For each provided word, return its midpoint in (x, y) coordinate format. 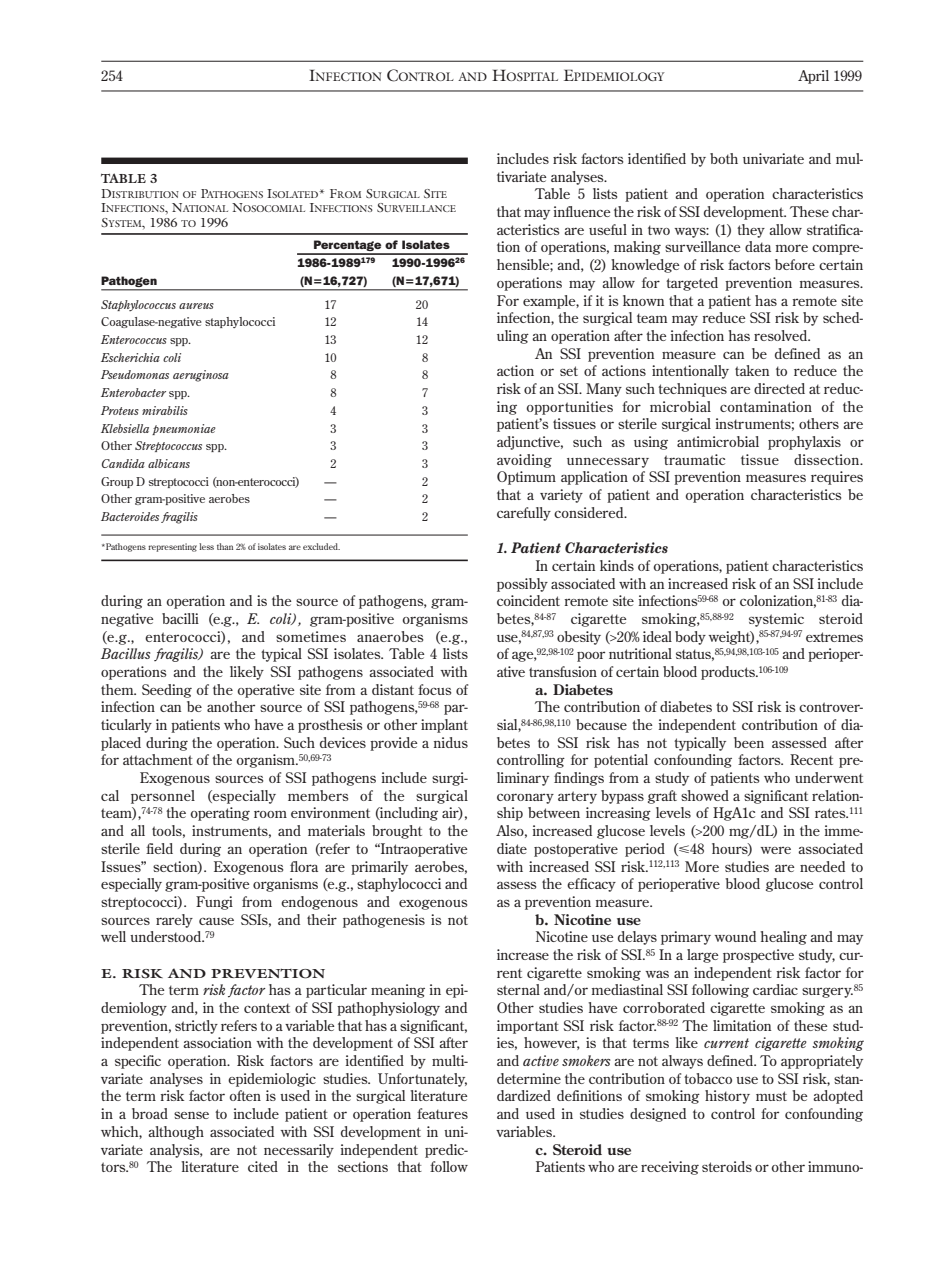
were (775, 850)
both (724, 158)
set (569, 371)
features (442, 1113)
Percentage (348, 247)
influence (582, 211)
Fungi (214, 903)
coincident (528, 600)
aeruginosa (201, 376)
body (690, 638)
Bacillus (126, 653)
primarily (379, 868)
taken (752, 370)
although (176, 1133)
